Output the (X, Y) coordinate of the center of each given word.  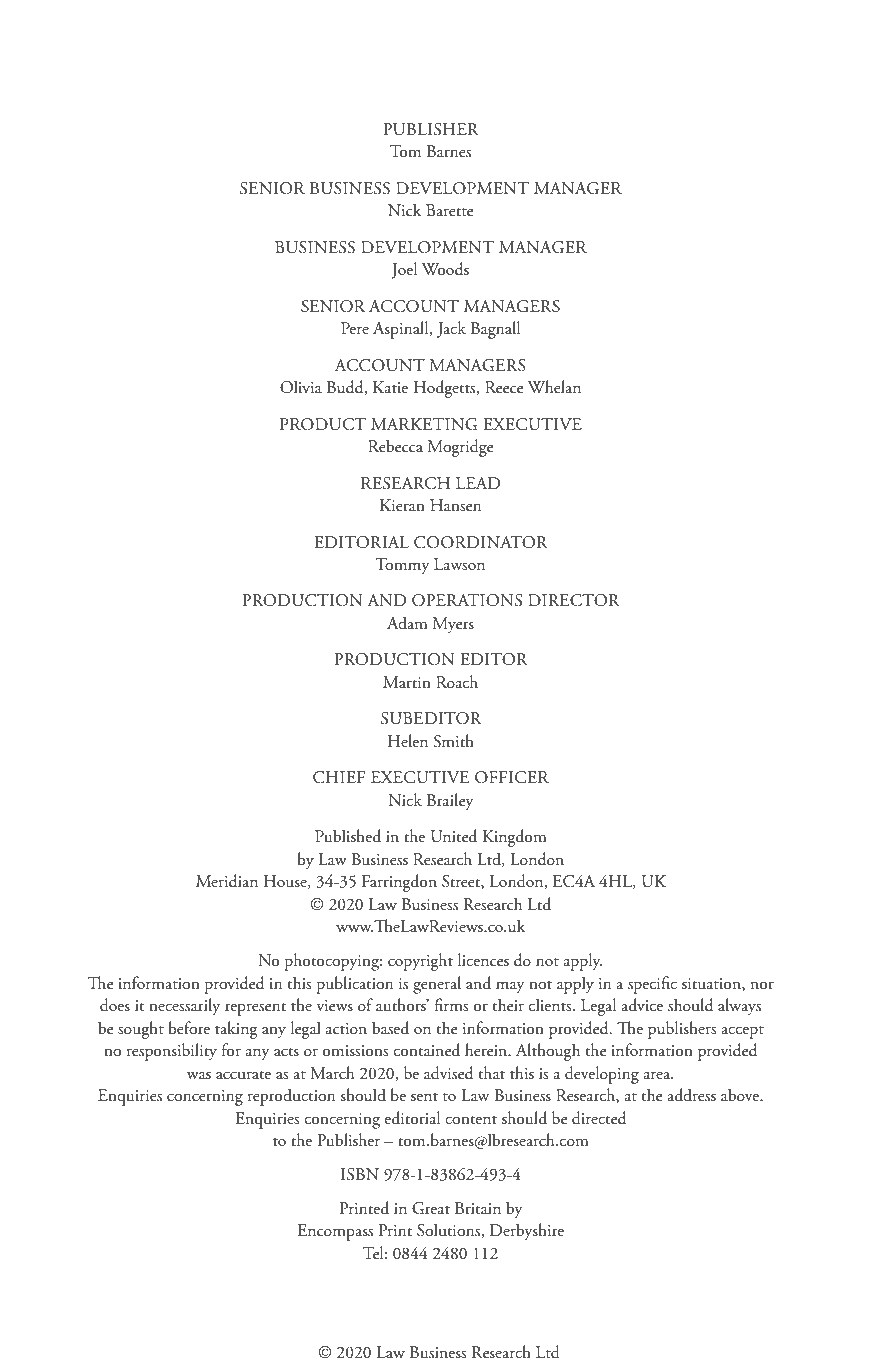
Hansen (455, 505)
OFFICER (512, 777)
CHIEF (339, 777)
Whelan (554, 386)
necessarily (184, 1007)
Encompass (335, 1232)
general (437, 985)
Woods (445, 269)
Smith (453, 741)
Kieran (402, 505)
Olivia (301, 387)
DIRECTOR (574, 600)
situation (712, 984)
